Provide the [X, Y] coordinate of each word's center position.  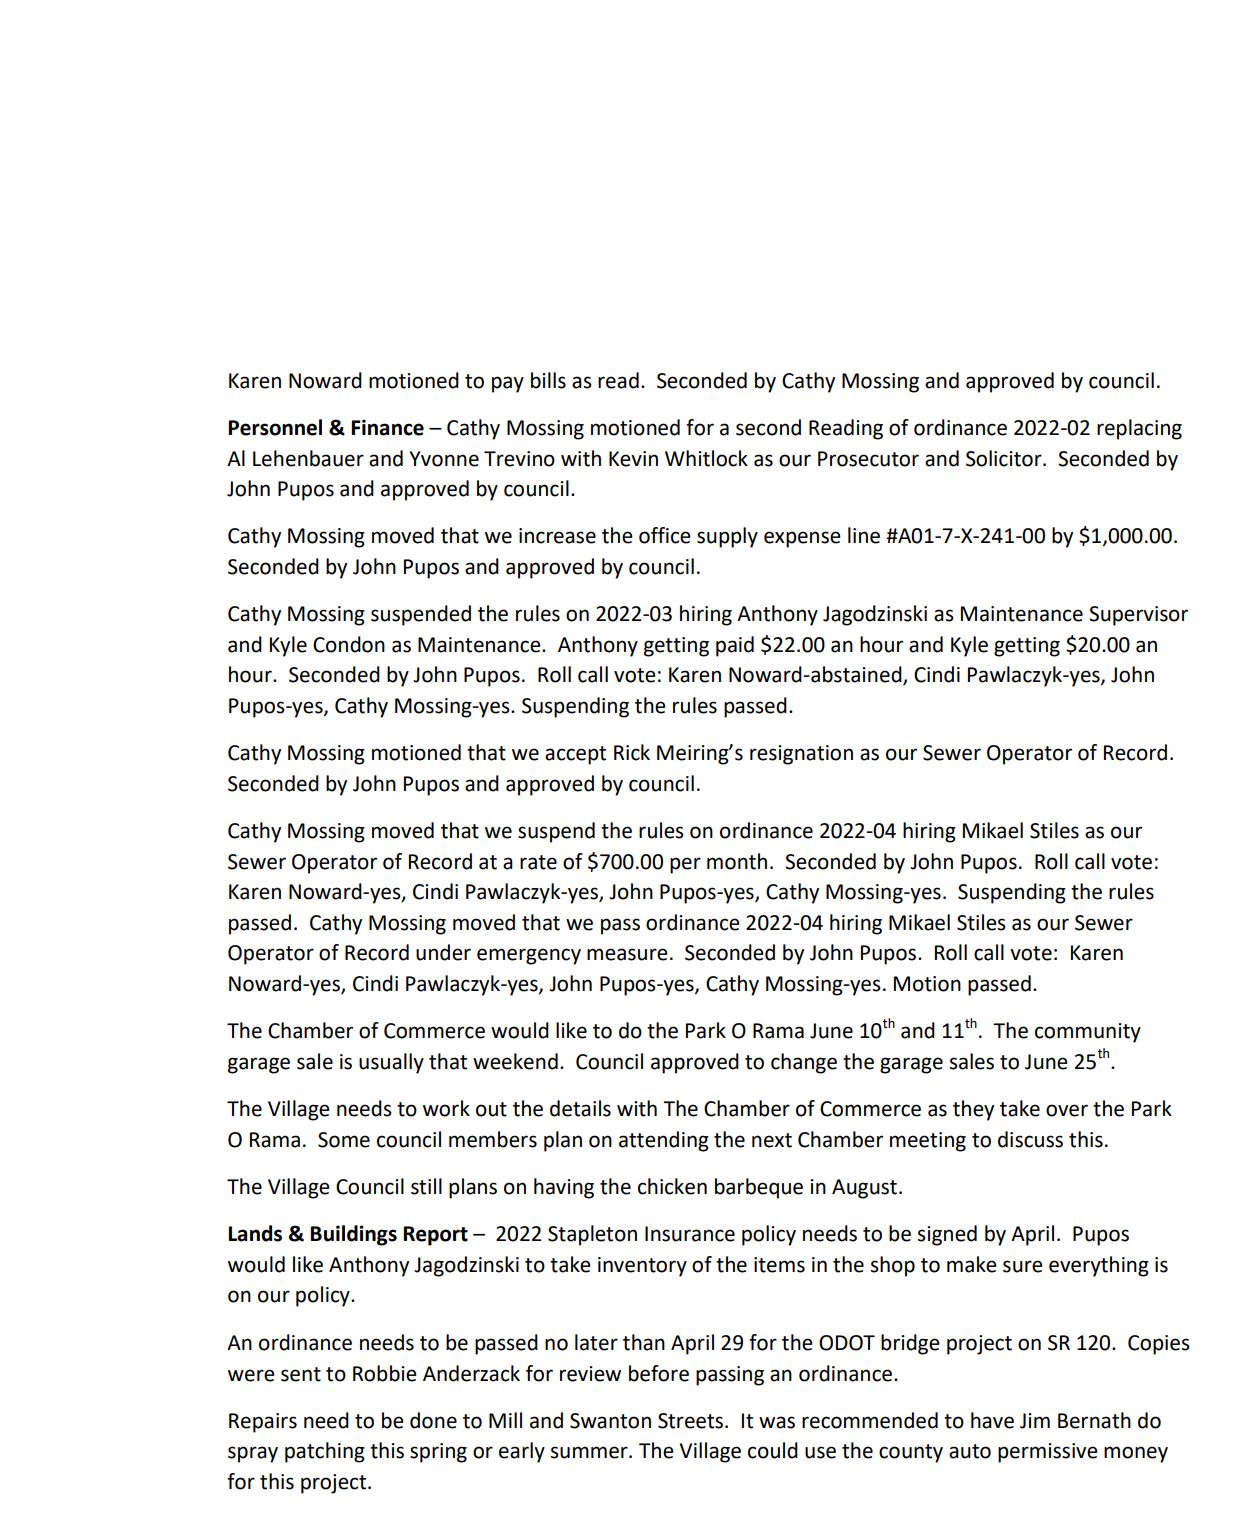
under [443, 952]
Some [344, 1140]
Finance [388, 427]
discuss [1030, 1139]
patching [325, 1452]
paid [735, 646]
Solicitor [1005, 458]
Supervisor [1138, 616]
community [1088, 1033]
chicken [672, 1186]
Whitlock [706, 458]
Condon [349, 644]
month [737, 861]
